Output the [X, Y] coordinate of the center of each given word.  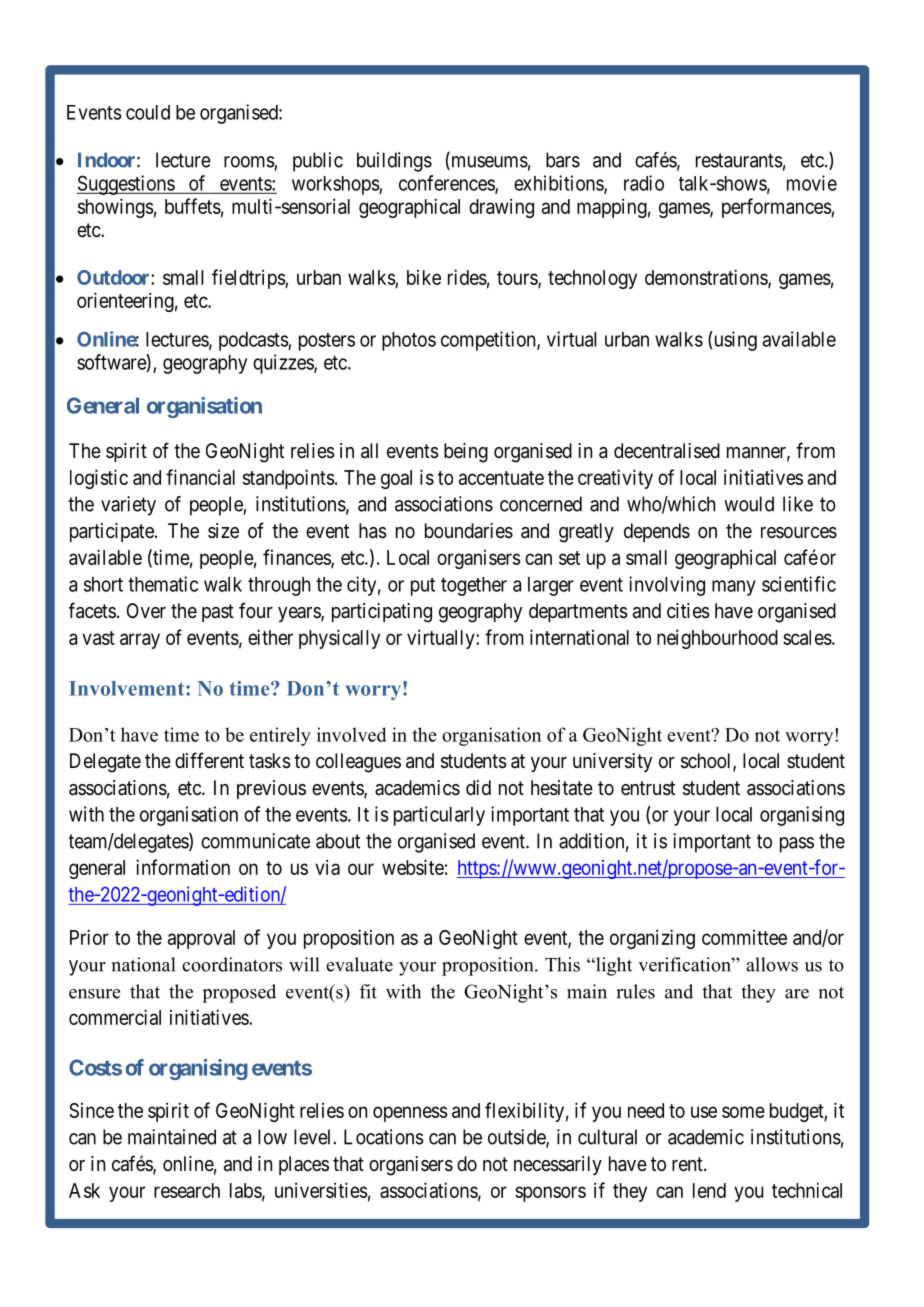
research [187, 1190]
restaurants [739, 160]
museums [488, 163]
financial [200, 477]
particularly [439, 816]
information [183, 867]
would [749, 504]
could [148, 112]
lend [709, 1190]
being [466, 453]
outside [517, 1138]
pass [797, 845]
